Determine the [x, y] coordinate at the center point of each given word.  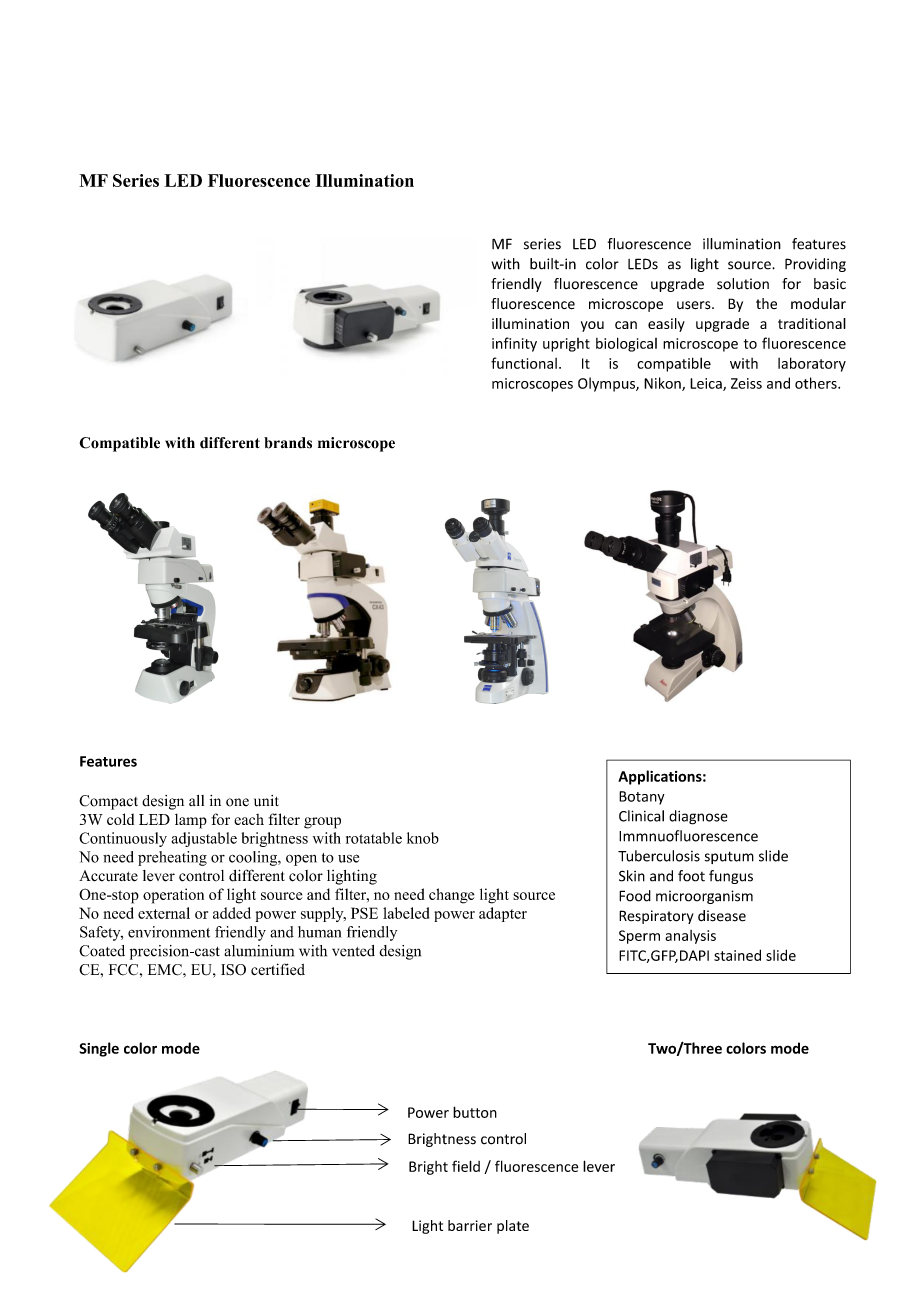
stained [737, 955]
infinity [514, 344]
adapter [503, 914]
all [196, 800]
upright [566, 345]
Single [99, 1049]
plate [513, 1227]
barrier [470, 1225]
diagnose [698, 817]
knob [423, 838]
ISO [233, 970]
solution [743, 284]
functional [524, 363]
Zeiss [746, 383]
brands [288, 443]
